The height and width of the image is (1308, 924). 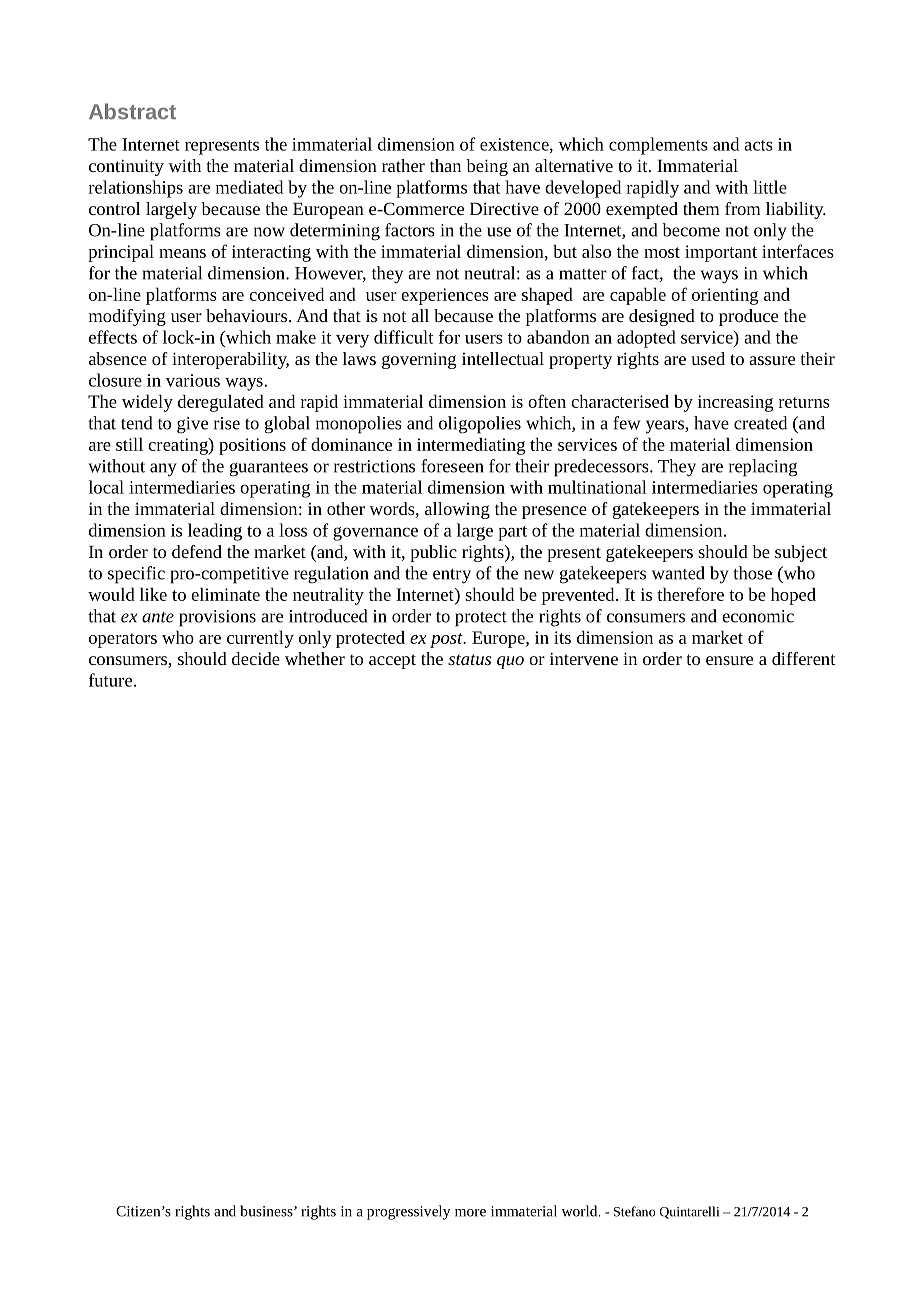 What do you see at coordinates (445, 165) in the image?
I see `than` at bounding box center [445, 165].
